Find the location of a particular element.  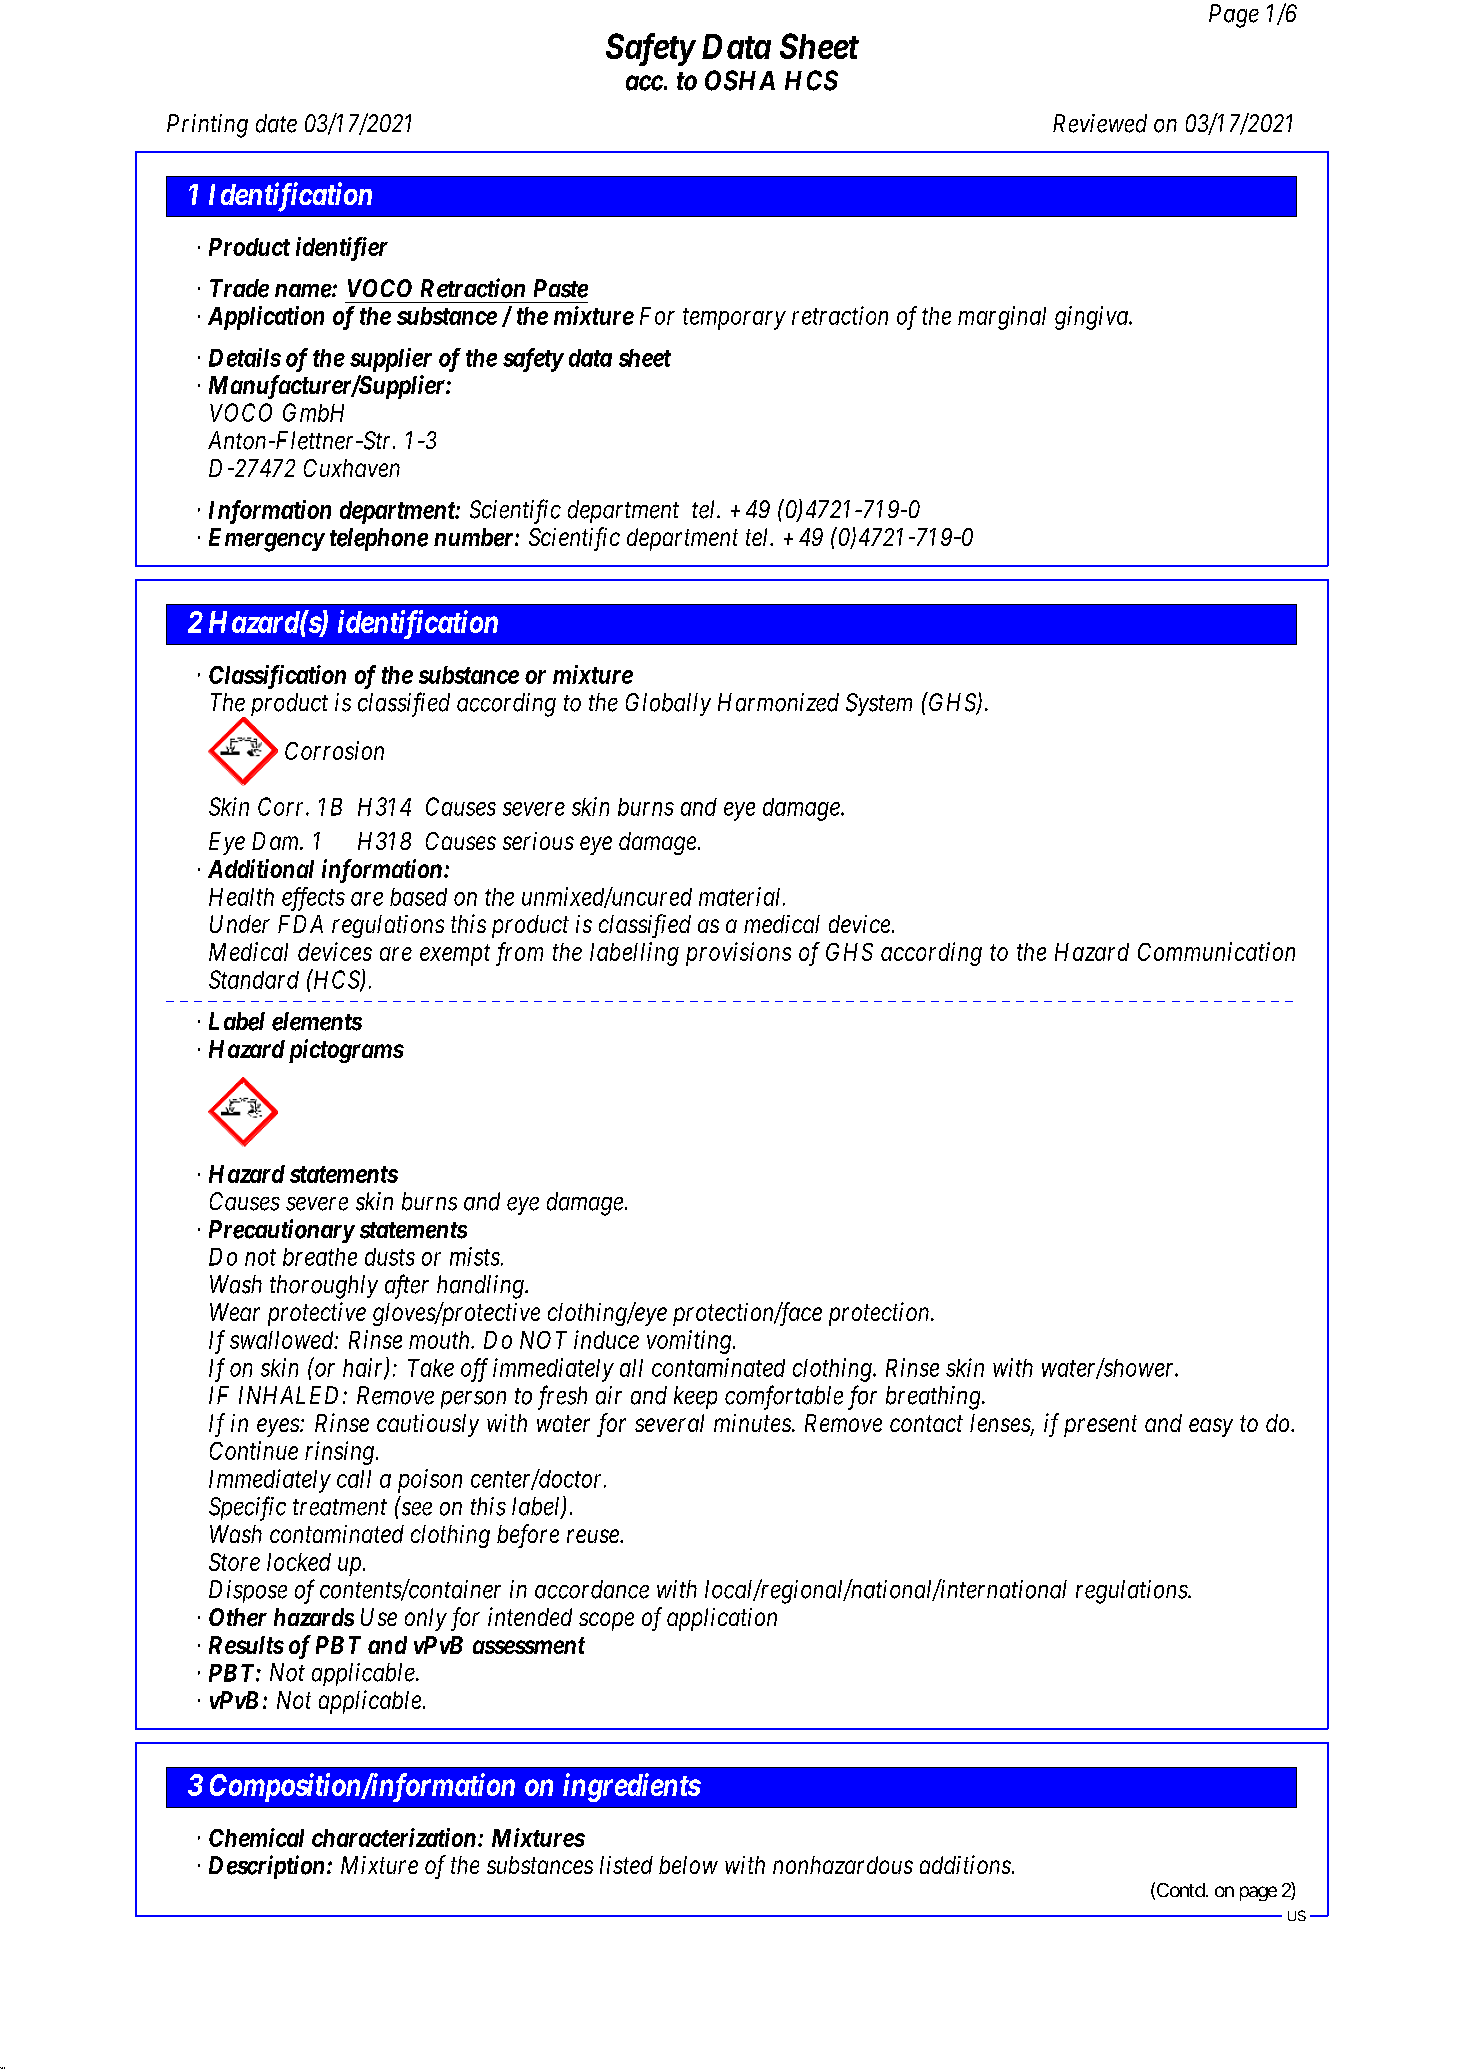

date is located at coordinates (276, 123).
